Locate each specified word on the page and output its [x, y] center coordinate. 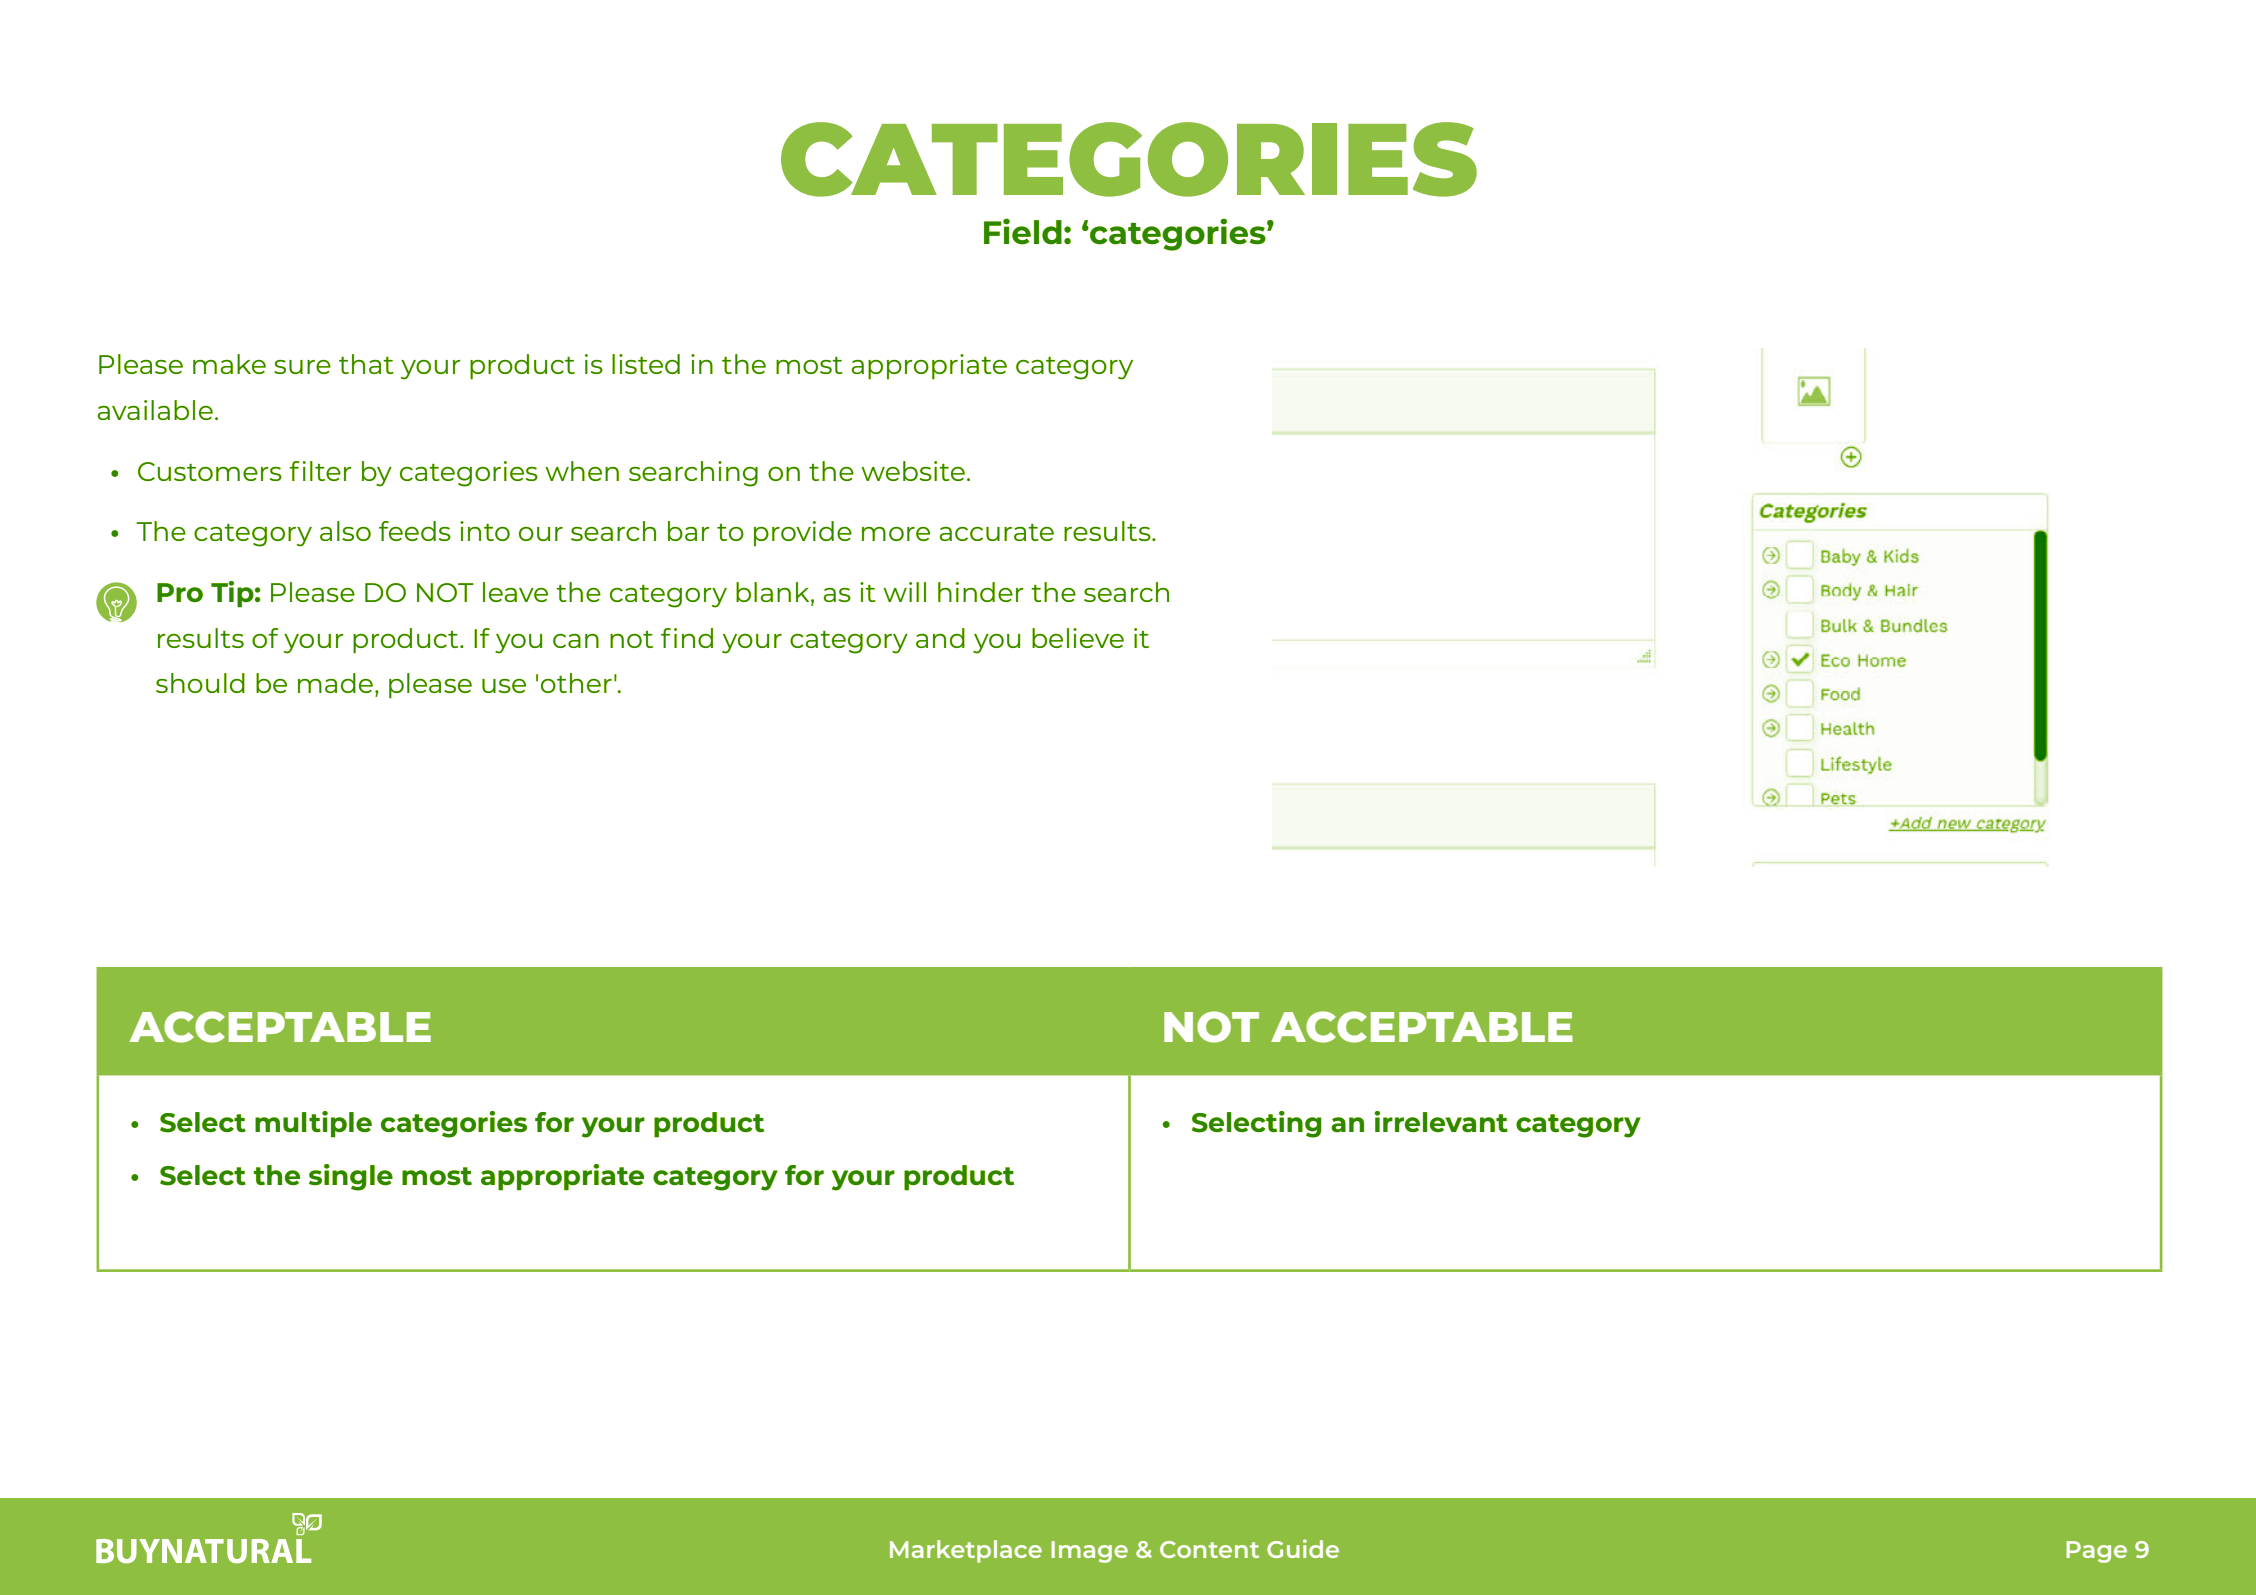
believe [1078, 638]
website [913, 471]
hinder [980, 592]
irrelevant [1441, 1122]
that [366, 364]
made [335, 683]
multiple [313, 1124]
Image [1089, 1552]
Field [1023, 231]
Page [2096, 1552]
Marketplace [966, 1551]
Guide [1303, 1548]
